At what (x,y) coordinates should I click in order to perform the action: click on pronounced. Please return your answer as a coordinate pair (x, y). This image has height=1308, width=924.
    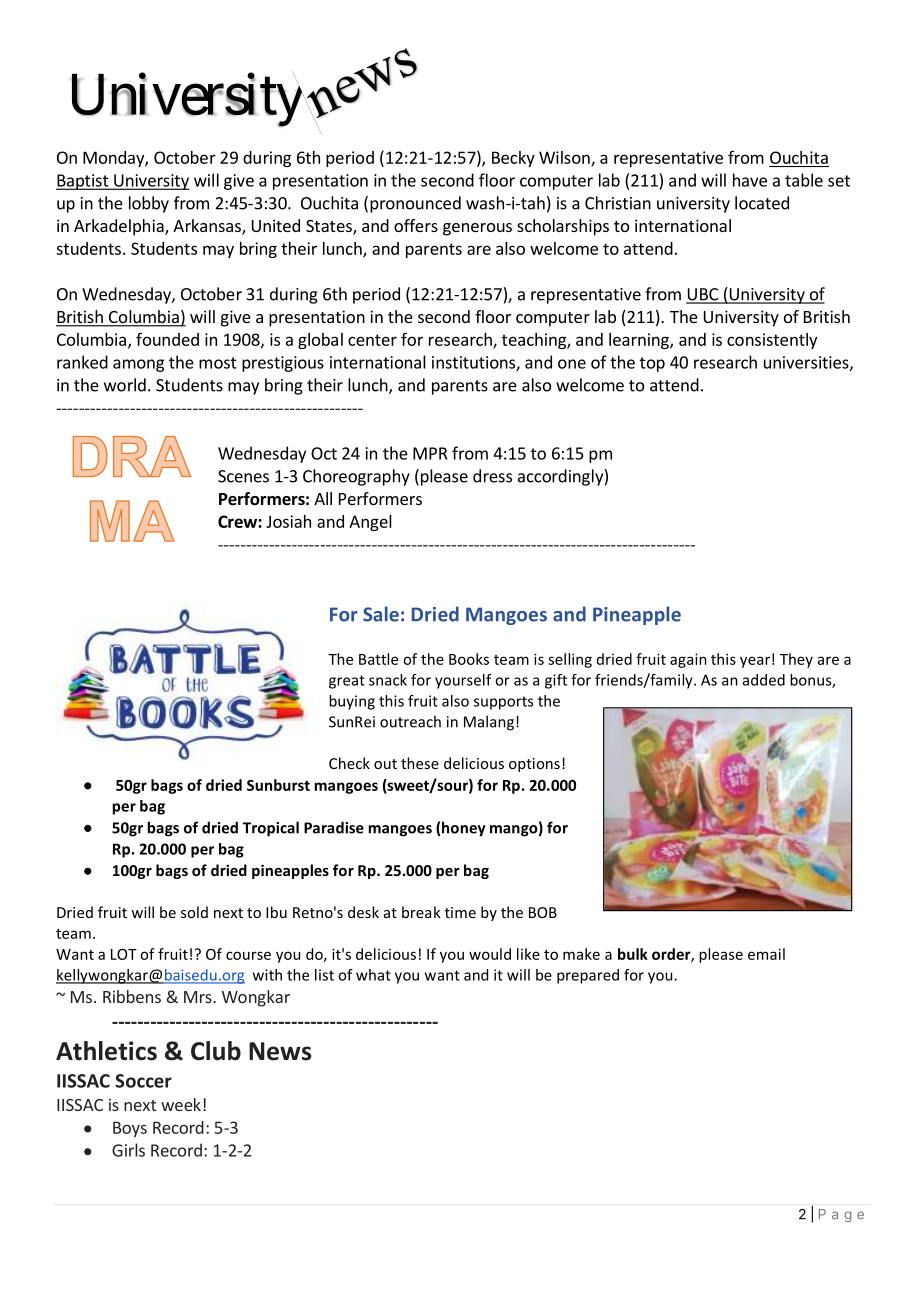
    Looking at the image, I should click on (415, 204).
